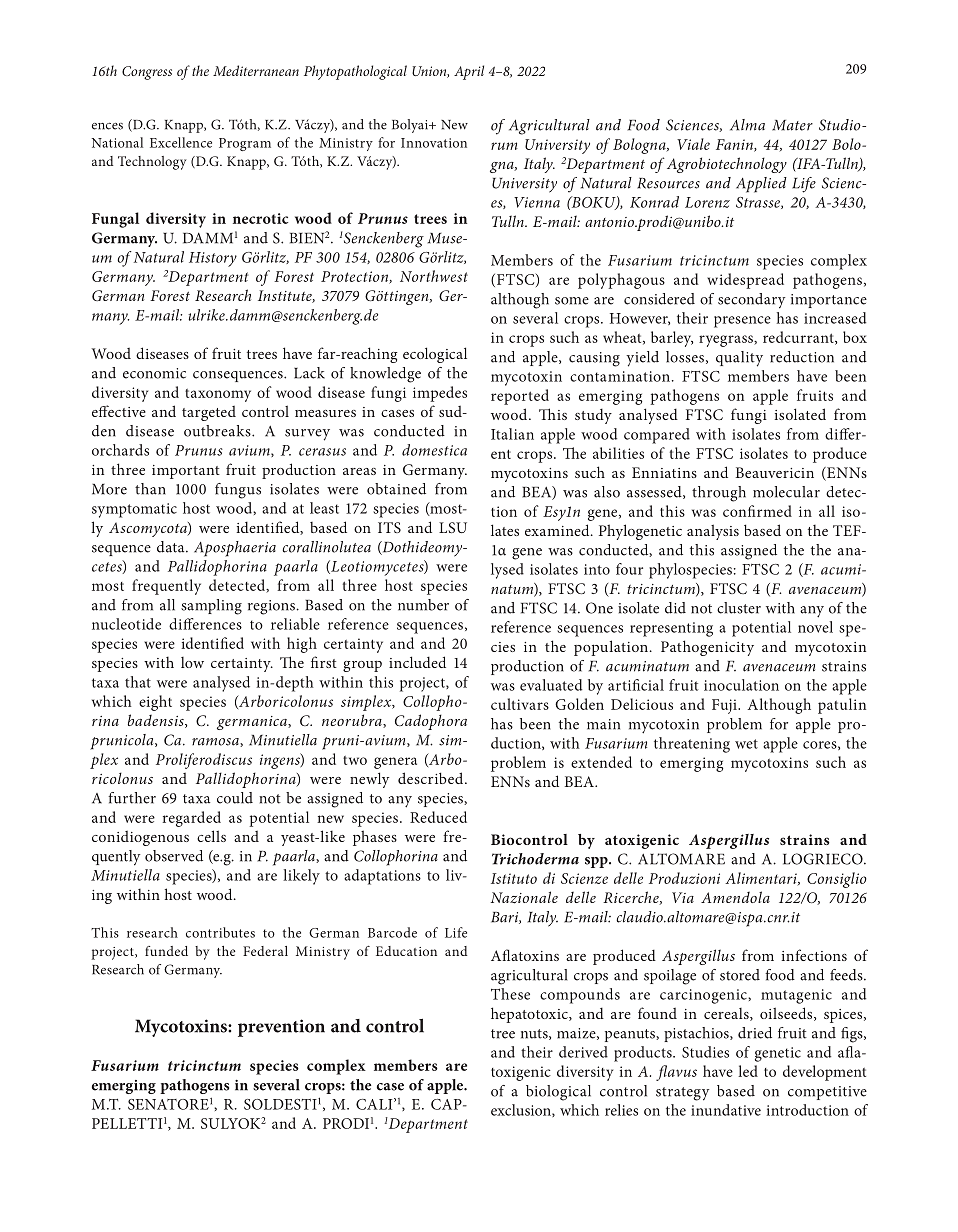  What do you see at coordinates (739, 608) in the screenshot?
I see `cluster` at bounding box center [739, 608].
